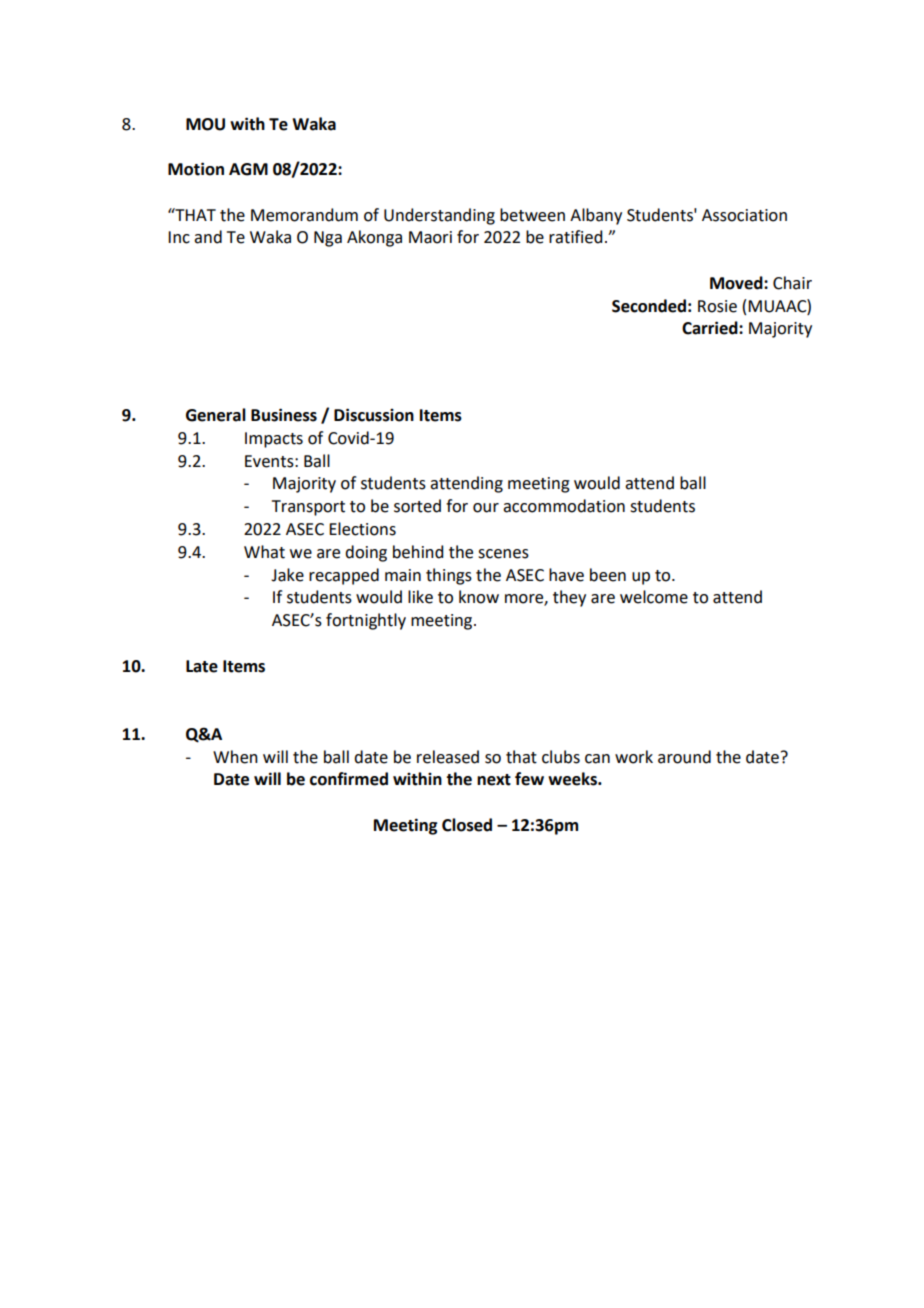  I want to click on our, so click(486, 508).
